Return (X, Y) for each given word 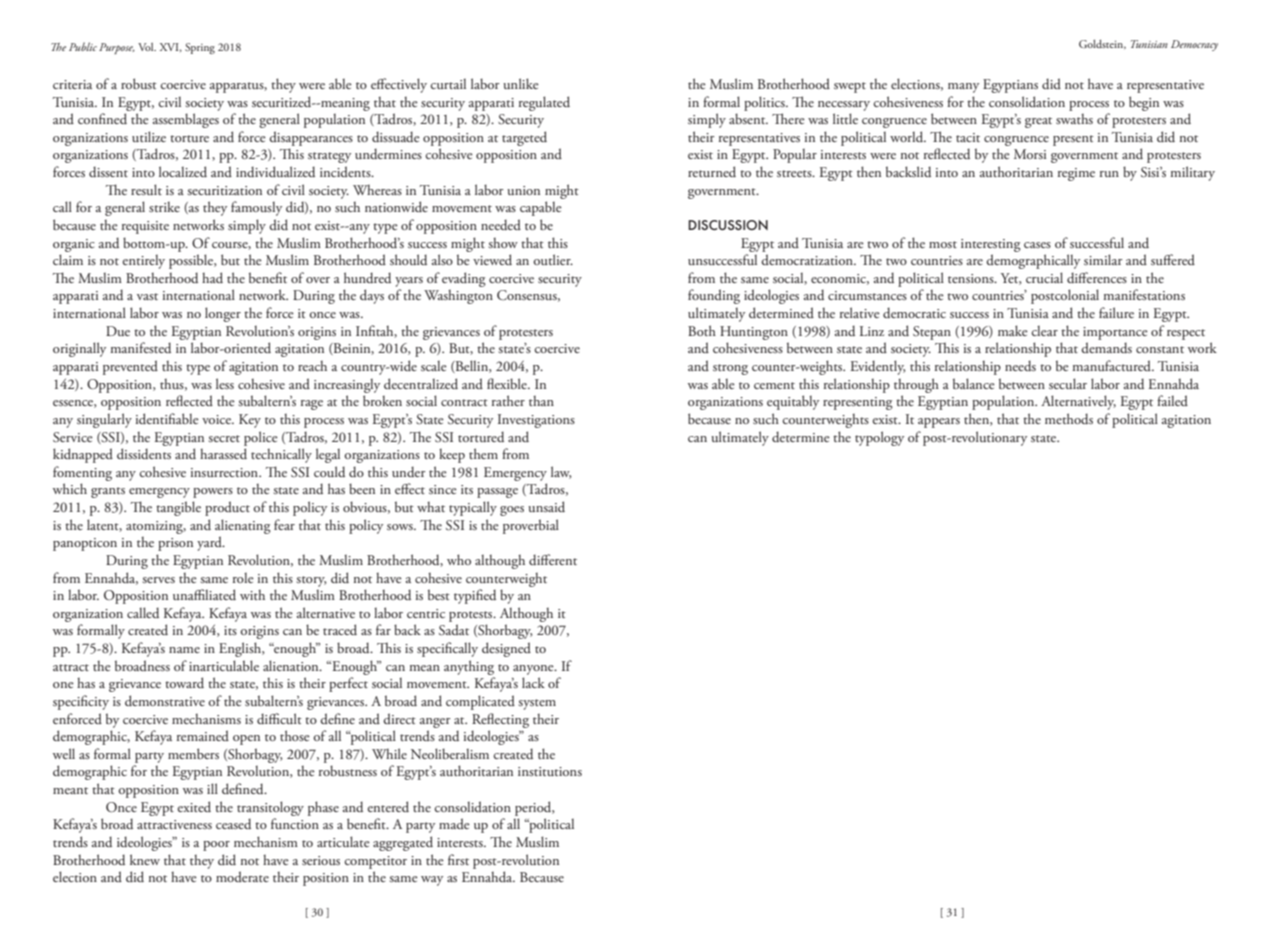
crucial (1044, 277)
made (454, 823)
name (184, 650)
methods (1069, 418)
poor (216, 846)
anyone (534, 670)
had (212, 277)
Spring (200, 48)
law (561, 472)
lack (533, 682)
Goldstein (1102, 44)
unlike (521, 83)
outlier (553, 259)
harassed (223, 453)
